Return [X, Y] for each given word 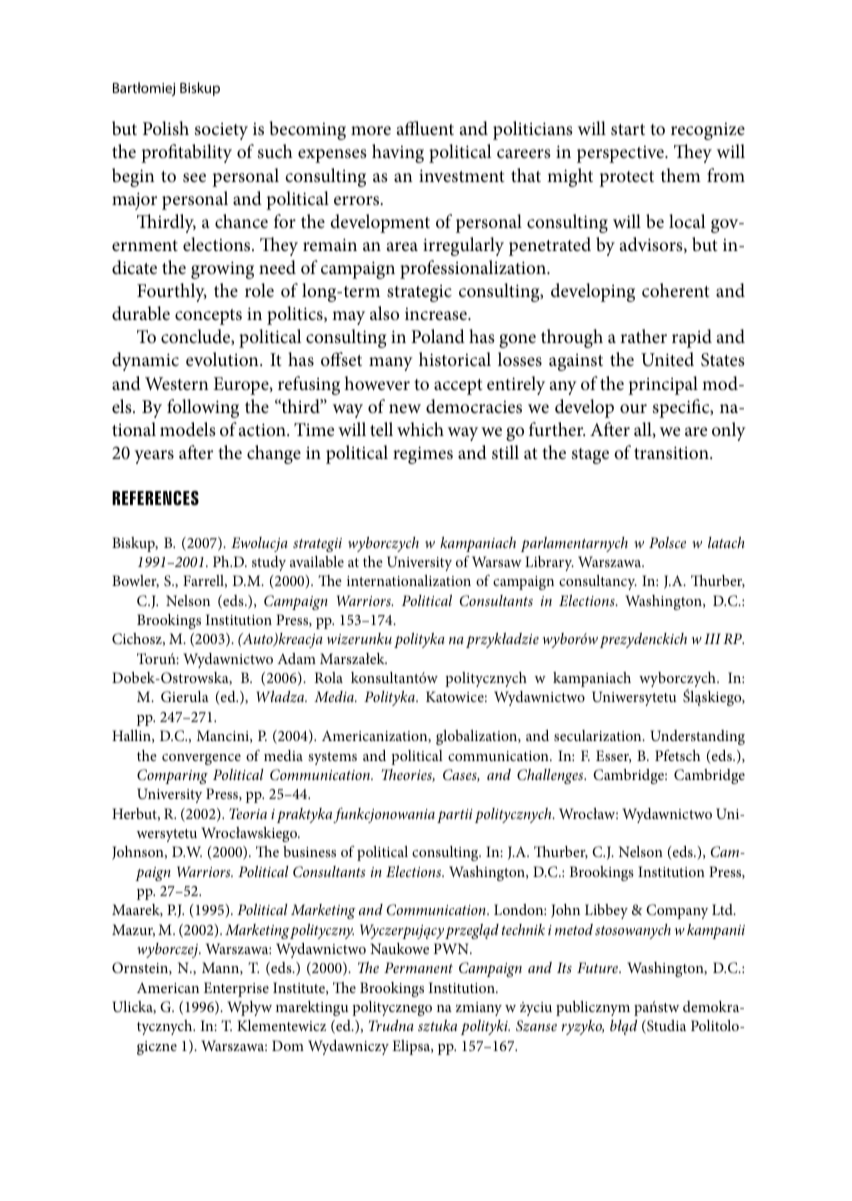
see [194, 177]
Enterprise [236, 989]
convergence [201, 759]
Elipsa [412, 1047]
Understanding [697, 737]
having [398, 153]
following [203, 408]
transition [672, 452]
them [681, 175]
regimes [423, 455]
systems [332, 758]
